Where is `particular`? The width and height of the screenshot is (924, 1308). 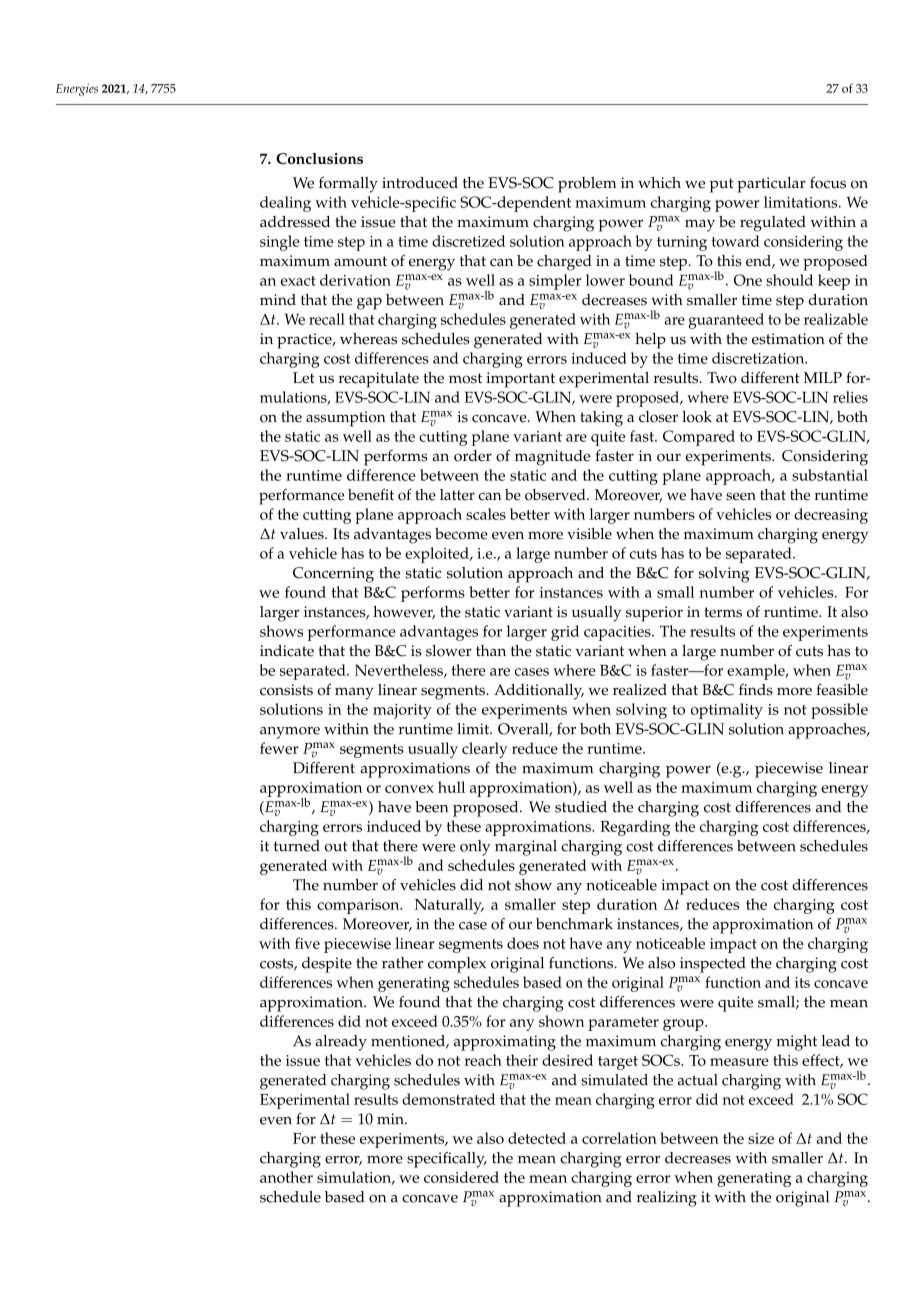
particular is located at coordinates (771, 185).
